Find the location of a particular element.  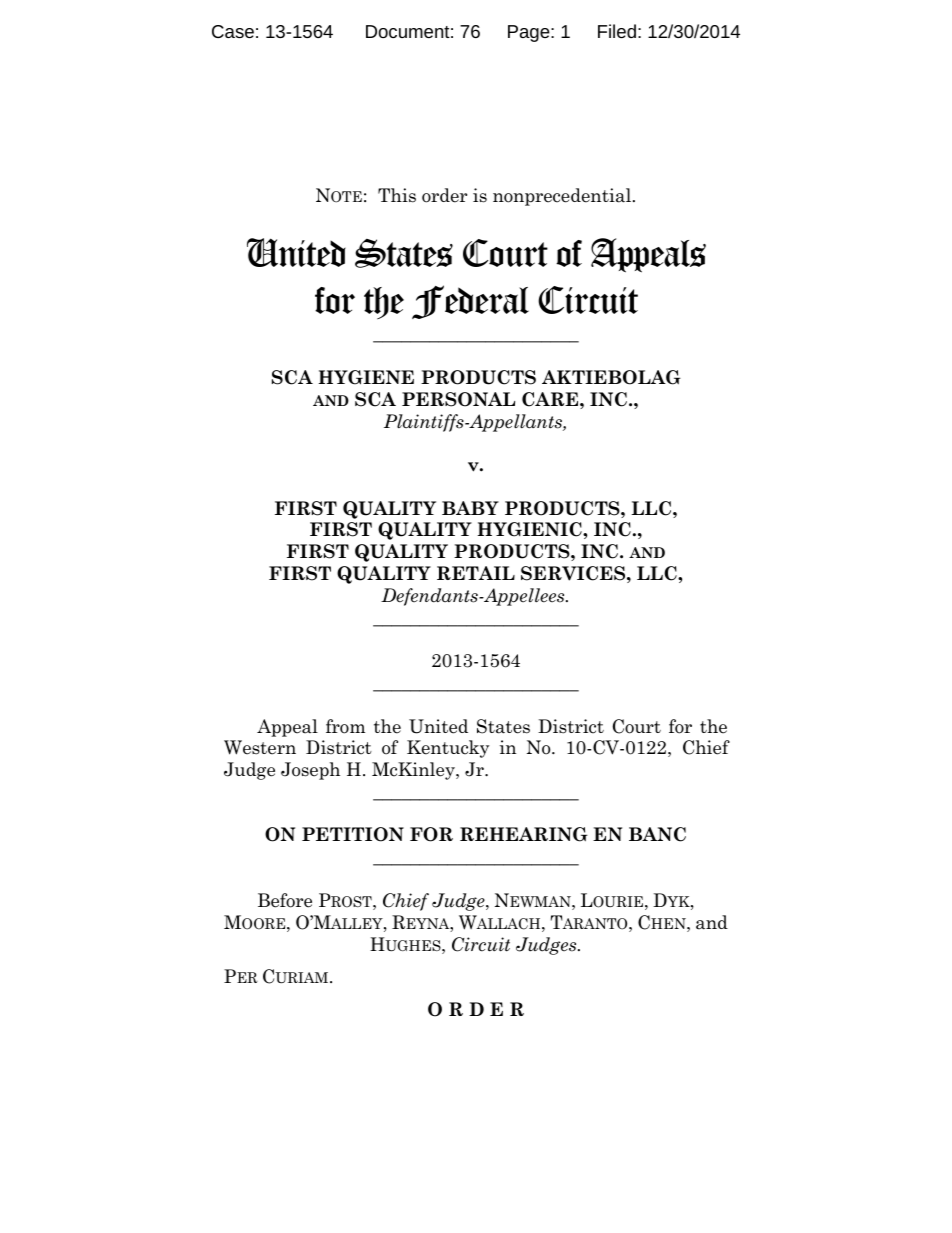

HYGIENIC is located at coordinates (530, 529).
